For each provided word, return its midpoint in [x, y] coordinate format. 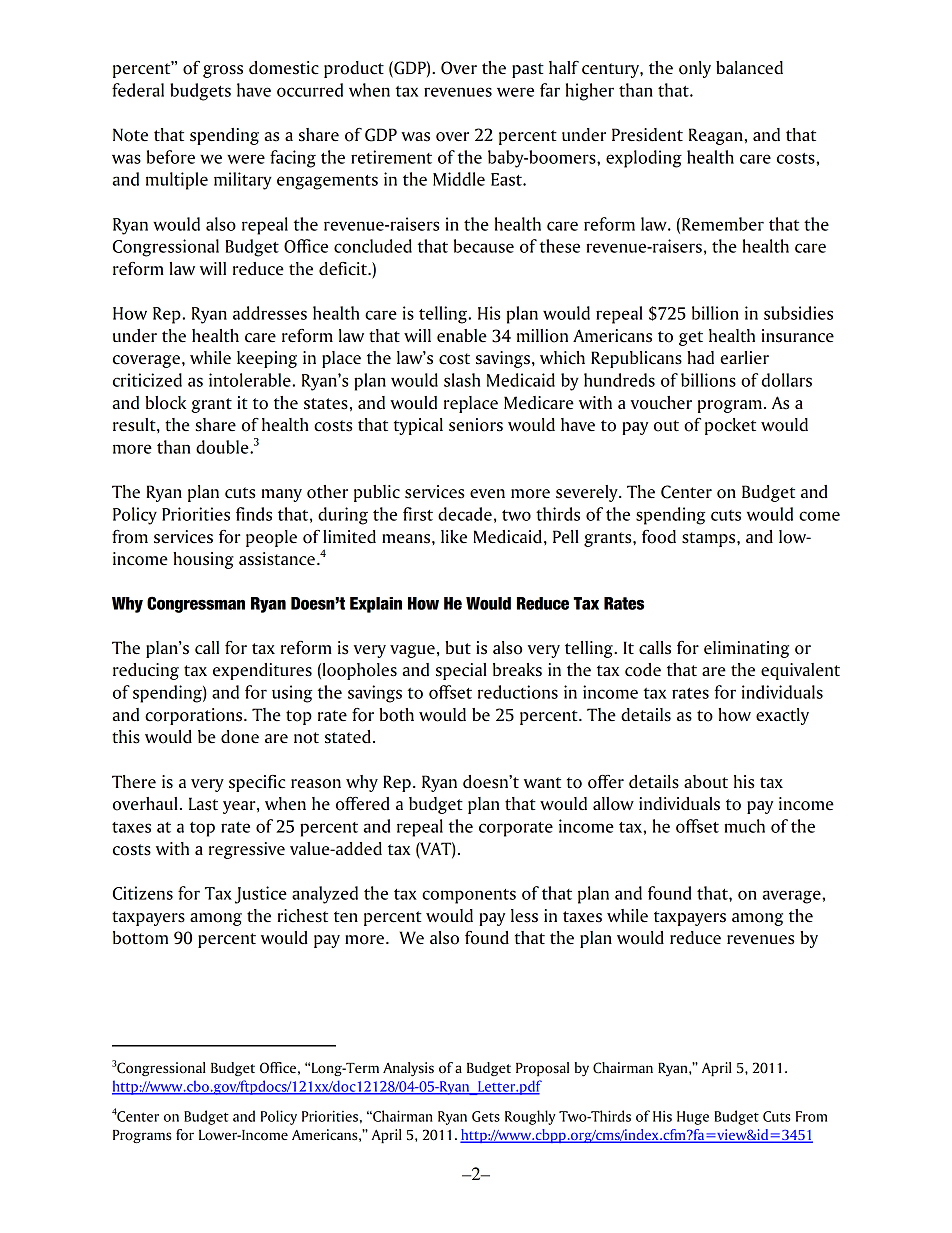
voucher [661, 403]
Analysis [408, 1069]
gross [223, 71]
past [528, 70]
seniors [476, 425]
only [695, 69]
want [542, 782]
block [165, 403]
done [240, 737]
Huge [693, 1118]
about [706, 782]
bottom [140, 938]
